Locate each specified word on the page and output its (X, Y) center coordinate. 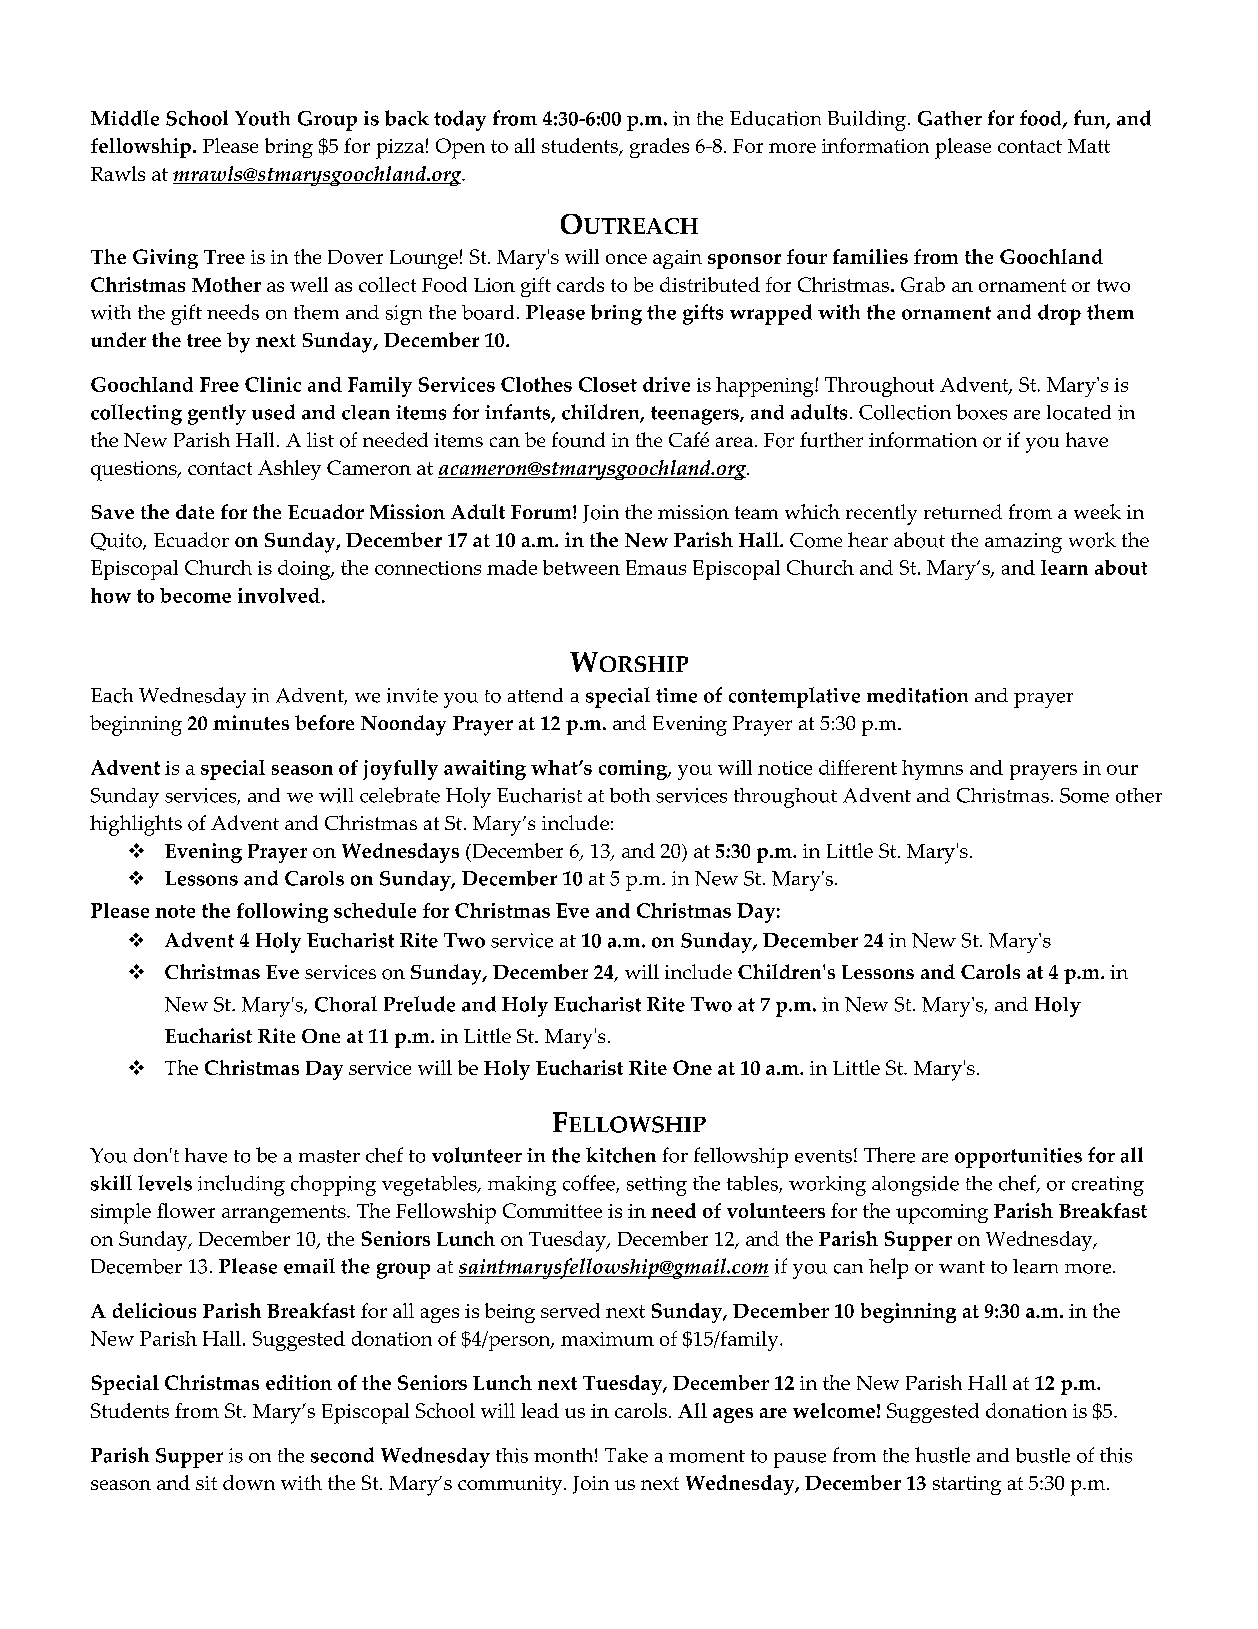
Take (626, 1455)
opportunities (1018, 1158)
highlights (136, 825)
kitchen (621, 1155)
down (249, 1482)
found (578, 440)
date (195, 511)
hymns (932, 770)
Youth (262, 118)
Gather (950, 118)
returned (963, 511)
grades (659, 148)
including (241, 1185)
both (630, 795)
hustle (942, 1455)
